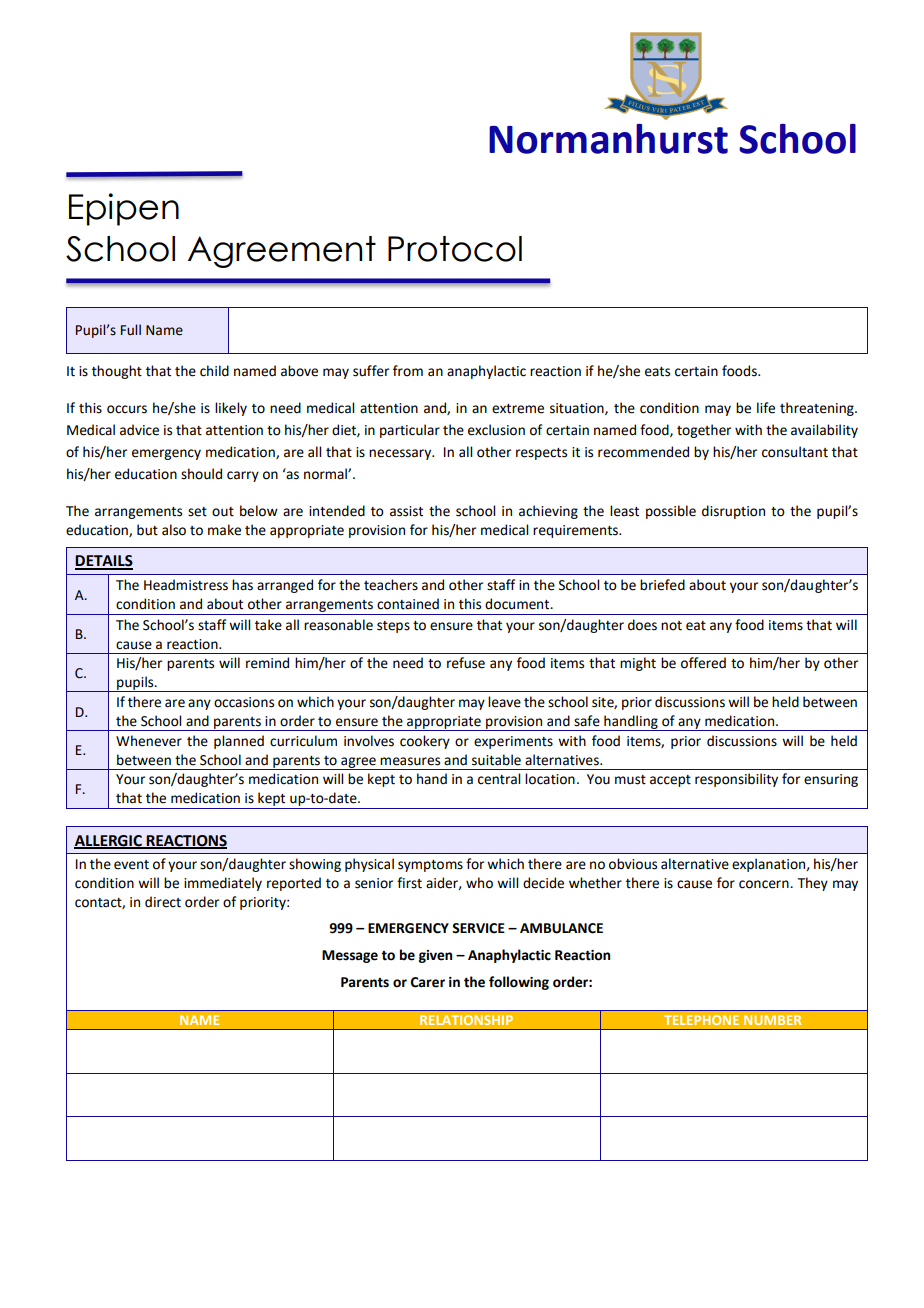 The image size is (924, 1308). Describe the element at coordinates (766, 408) in the page. I see `life` at that location.
